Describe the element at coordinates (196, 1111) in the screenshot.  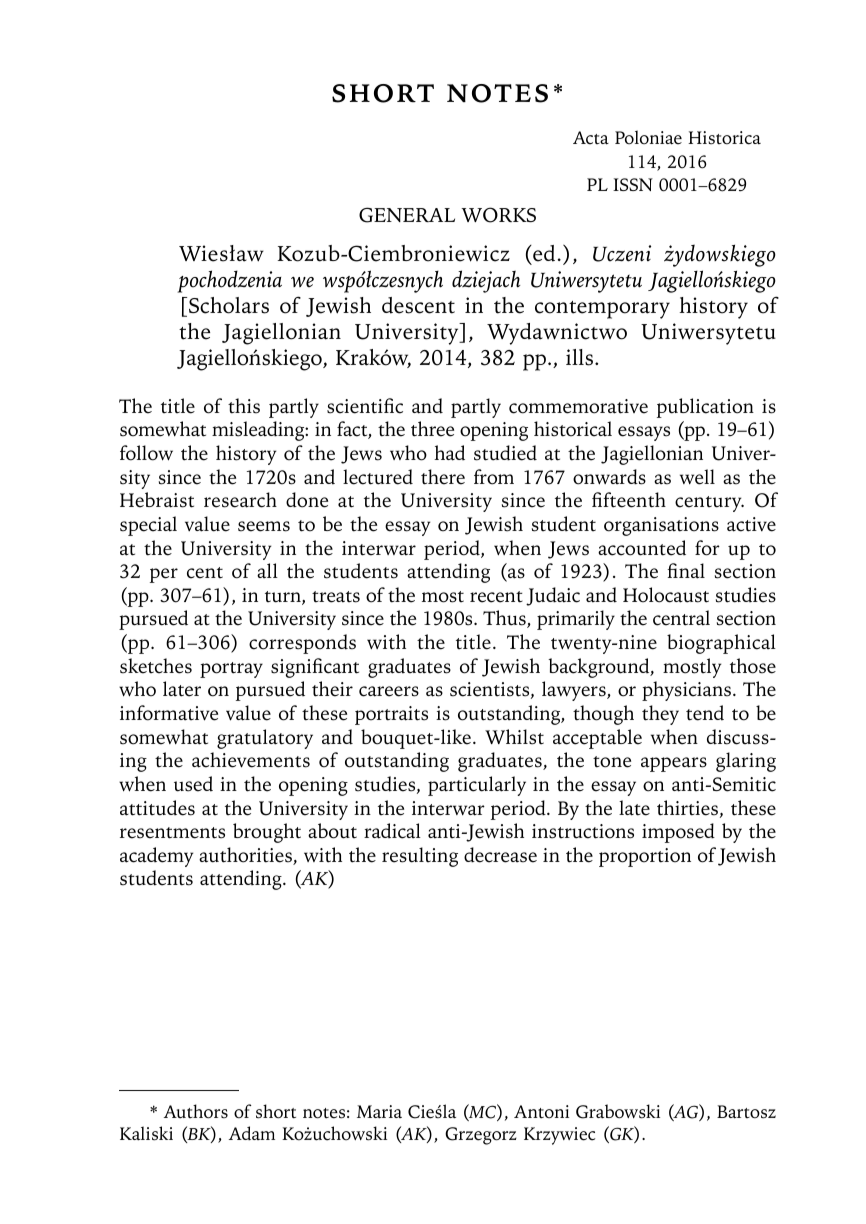
I see `Authors` at that location.
